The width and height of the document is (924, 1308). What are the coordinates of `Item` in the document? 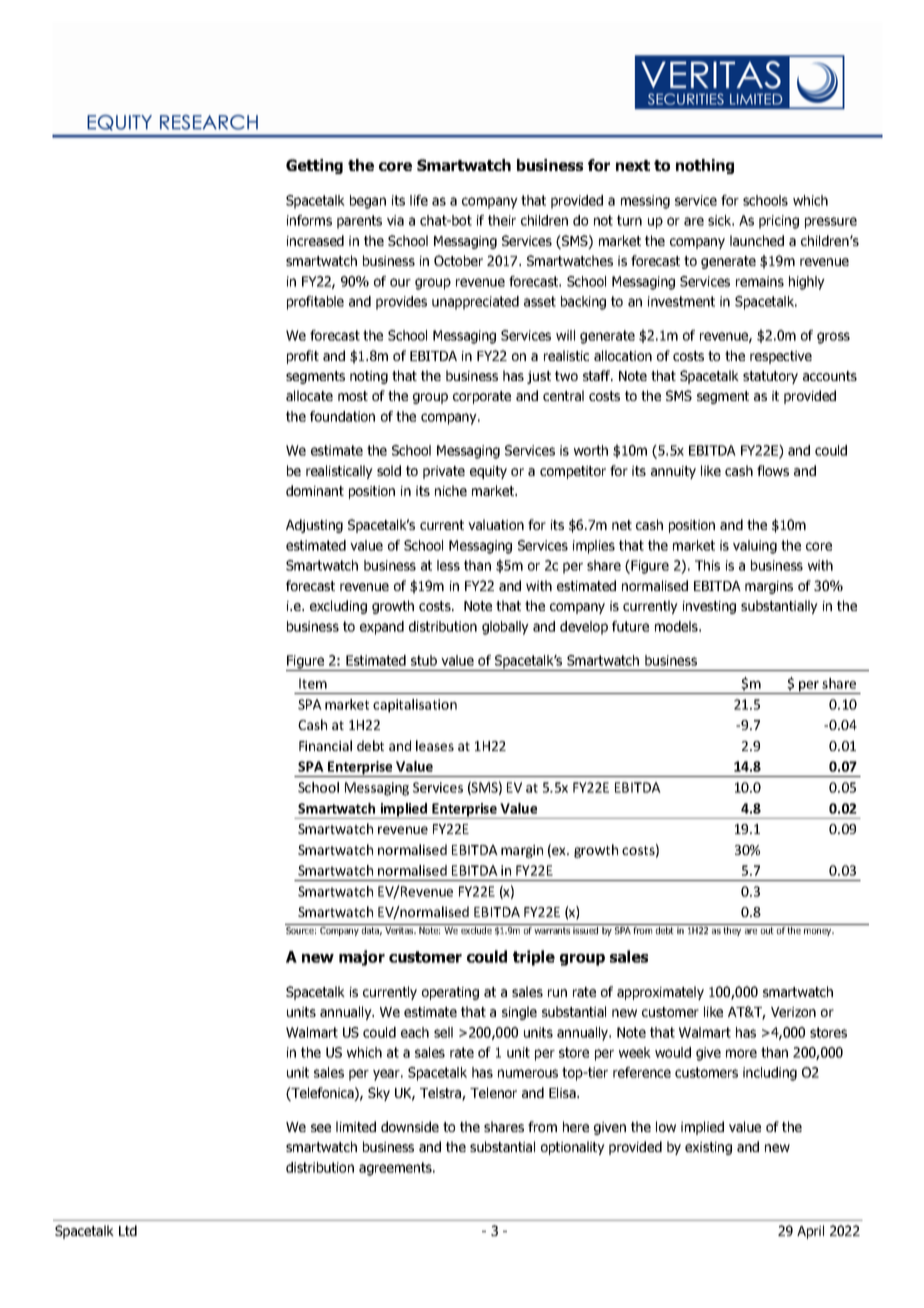 It's located at (313, 683).
